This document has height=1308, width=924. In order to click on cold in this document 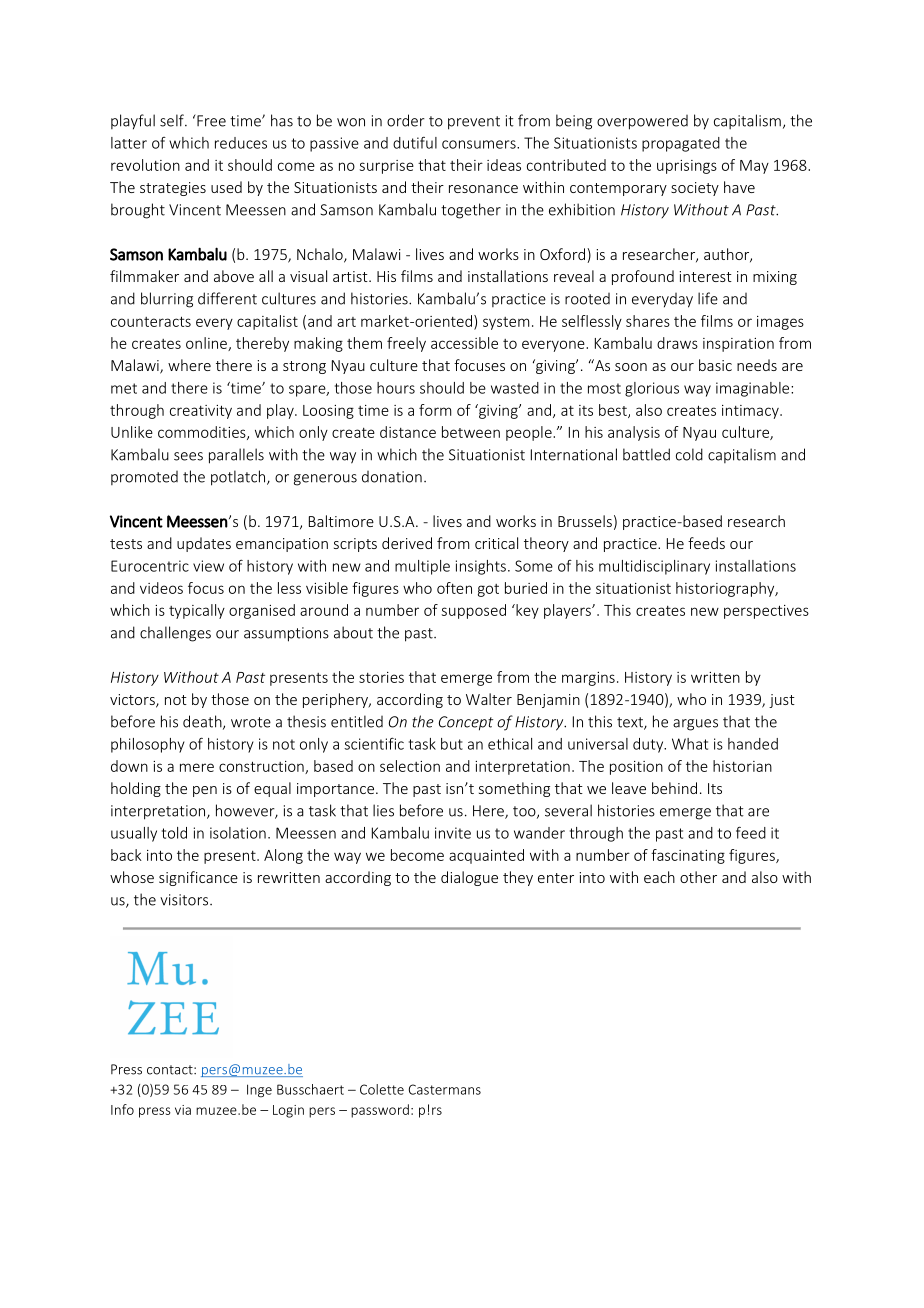, I will do `click(689, 454)`.
